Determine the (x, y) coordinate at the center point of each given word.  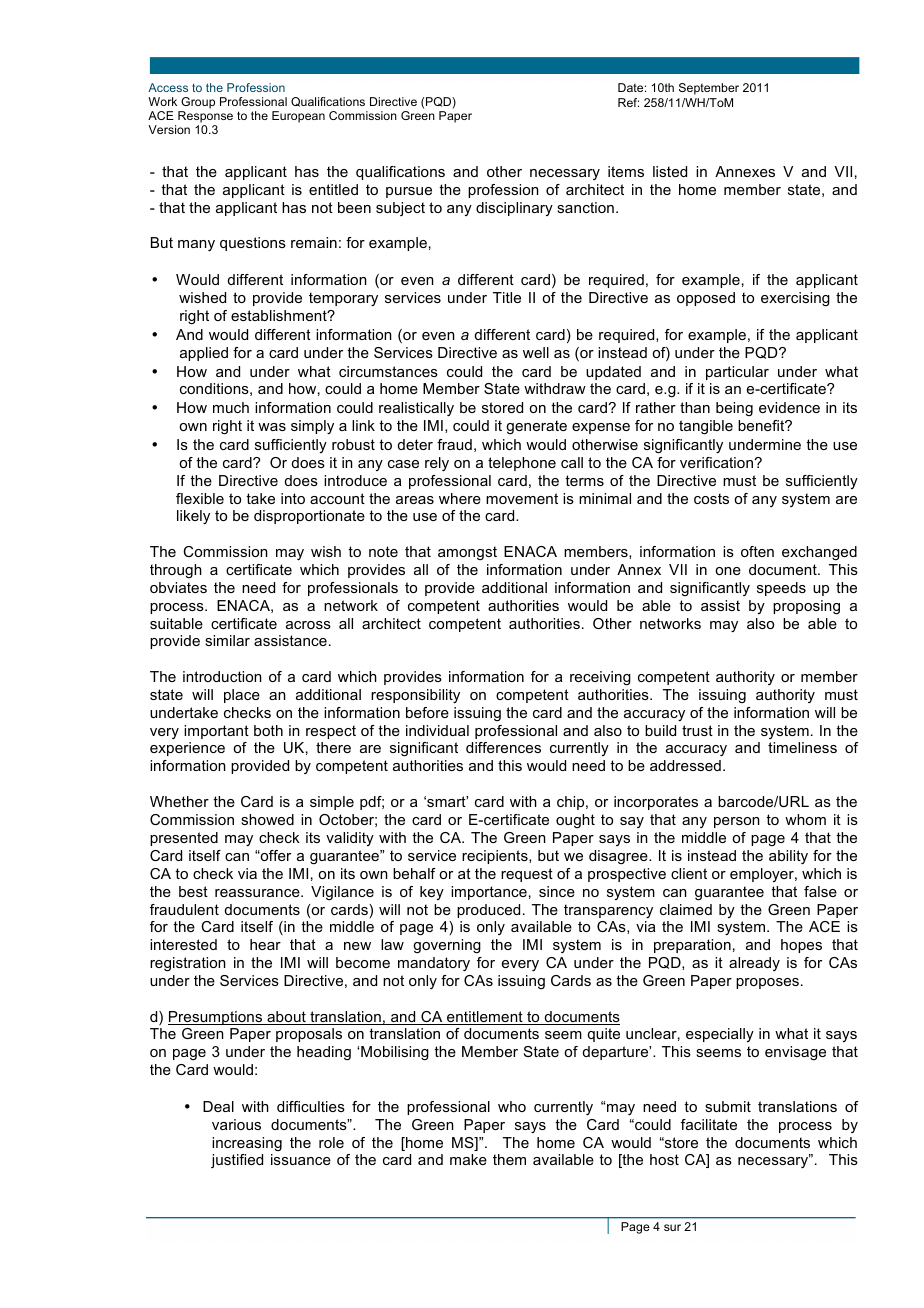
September (709, 89)
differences (503, 747)
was (272, 427)
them (509, 1159)
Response (205, 118)
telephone (522, 464)
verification (716, 462)
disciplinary (514, 209)
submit (728, 1106)
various (236, 1124)
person (737, 822)
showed (267, 819)
